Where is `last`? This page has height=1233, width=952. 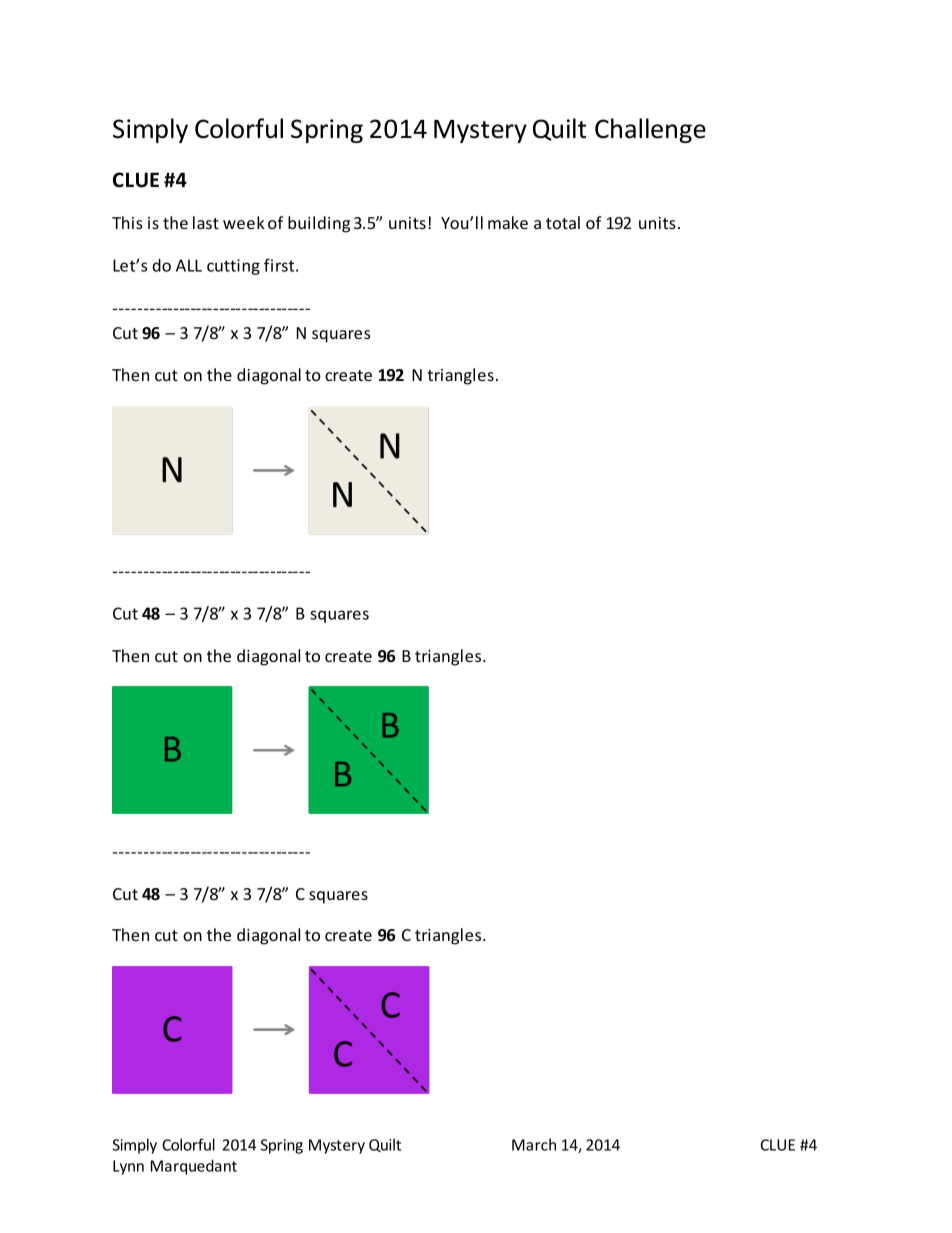
last is located at coordinates (206, 222).
